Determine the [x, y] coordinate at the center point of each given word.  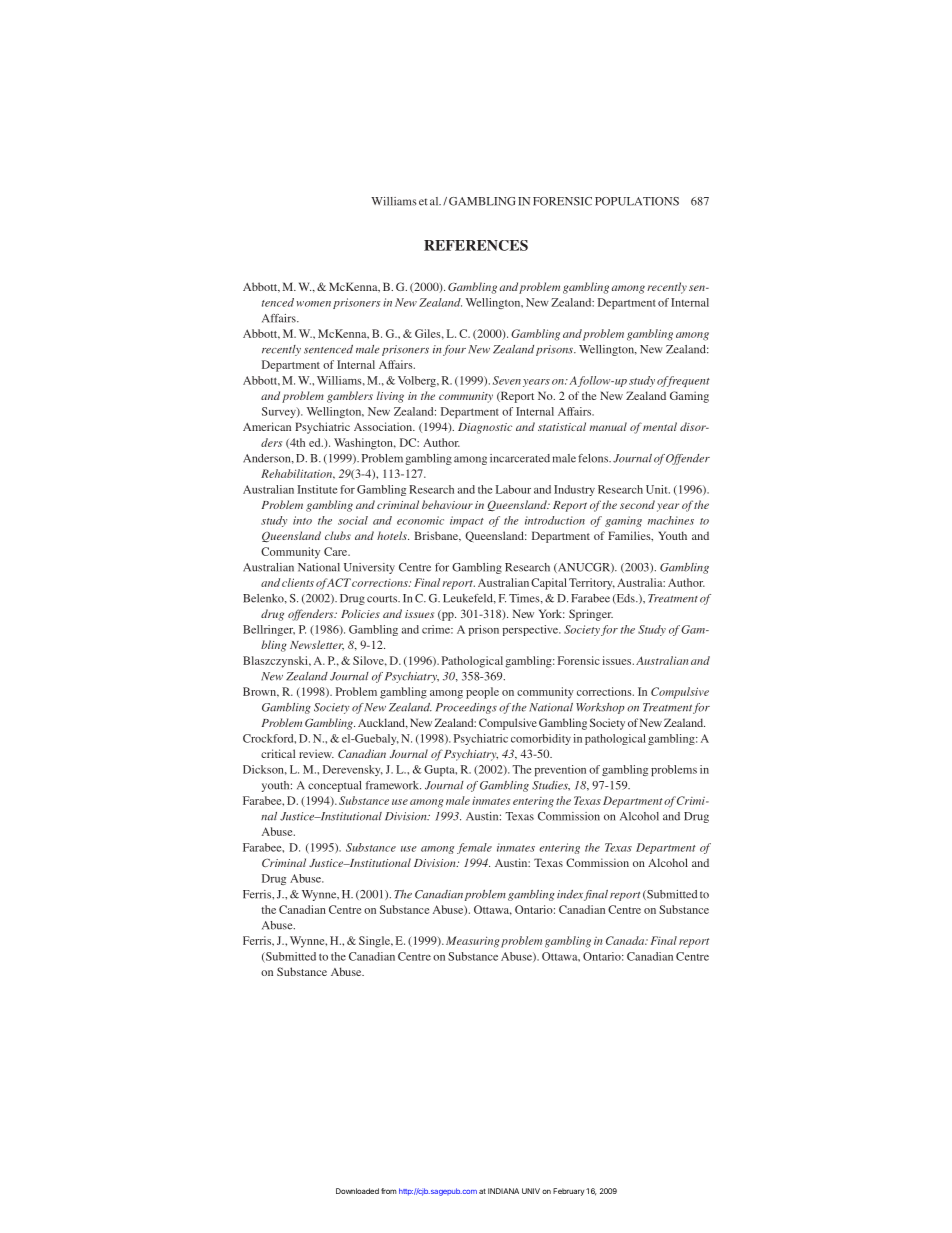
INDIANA [503, 1191]
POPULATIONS [637, 201]
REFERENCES [476, 245]
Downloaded [357, 1191]
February [568, 1192]
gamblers [350, 397]
